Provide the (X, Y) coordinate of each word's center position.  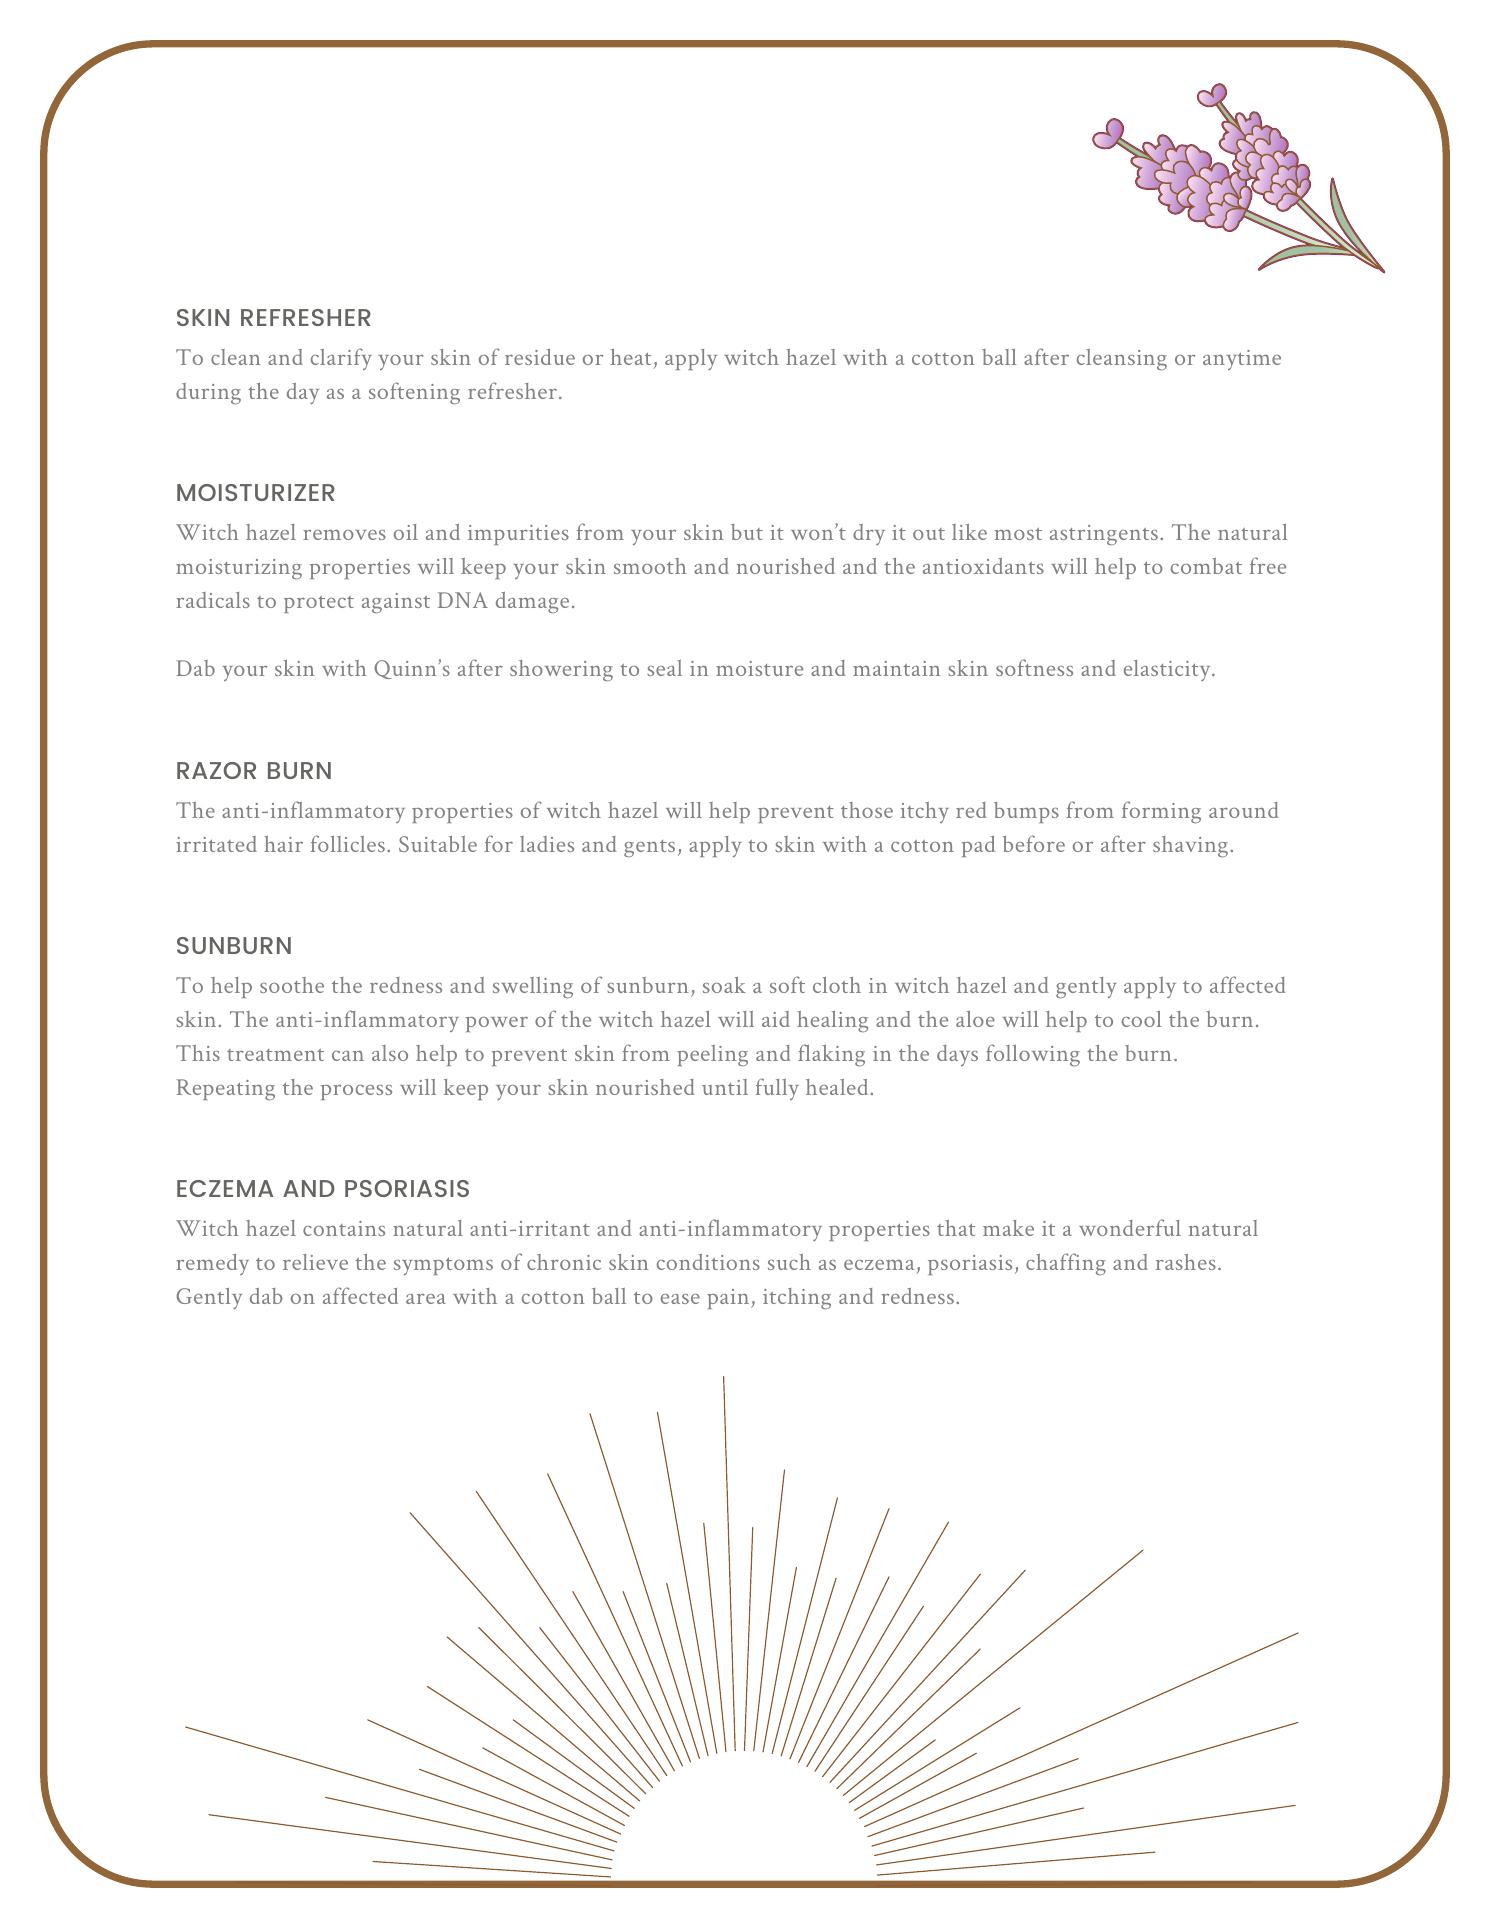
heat (631, 357)
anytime (1242, 360)
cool (1142, 1019)
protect (319, 604)
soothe (292, 985)
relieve (315, 1262)
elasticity (1168, 670)
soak (724, 985)
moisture (759, 668)
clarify (341, 359)
